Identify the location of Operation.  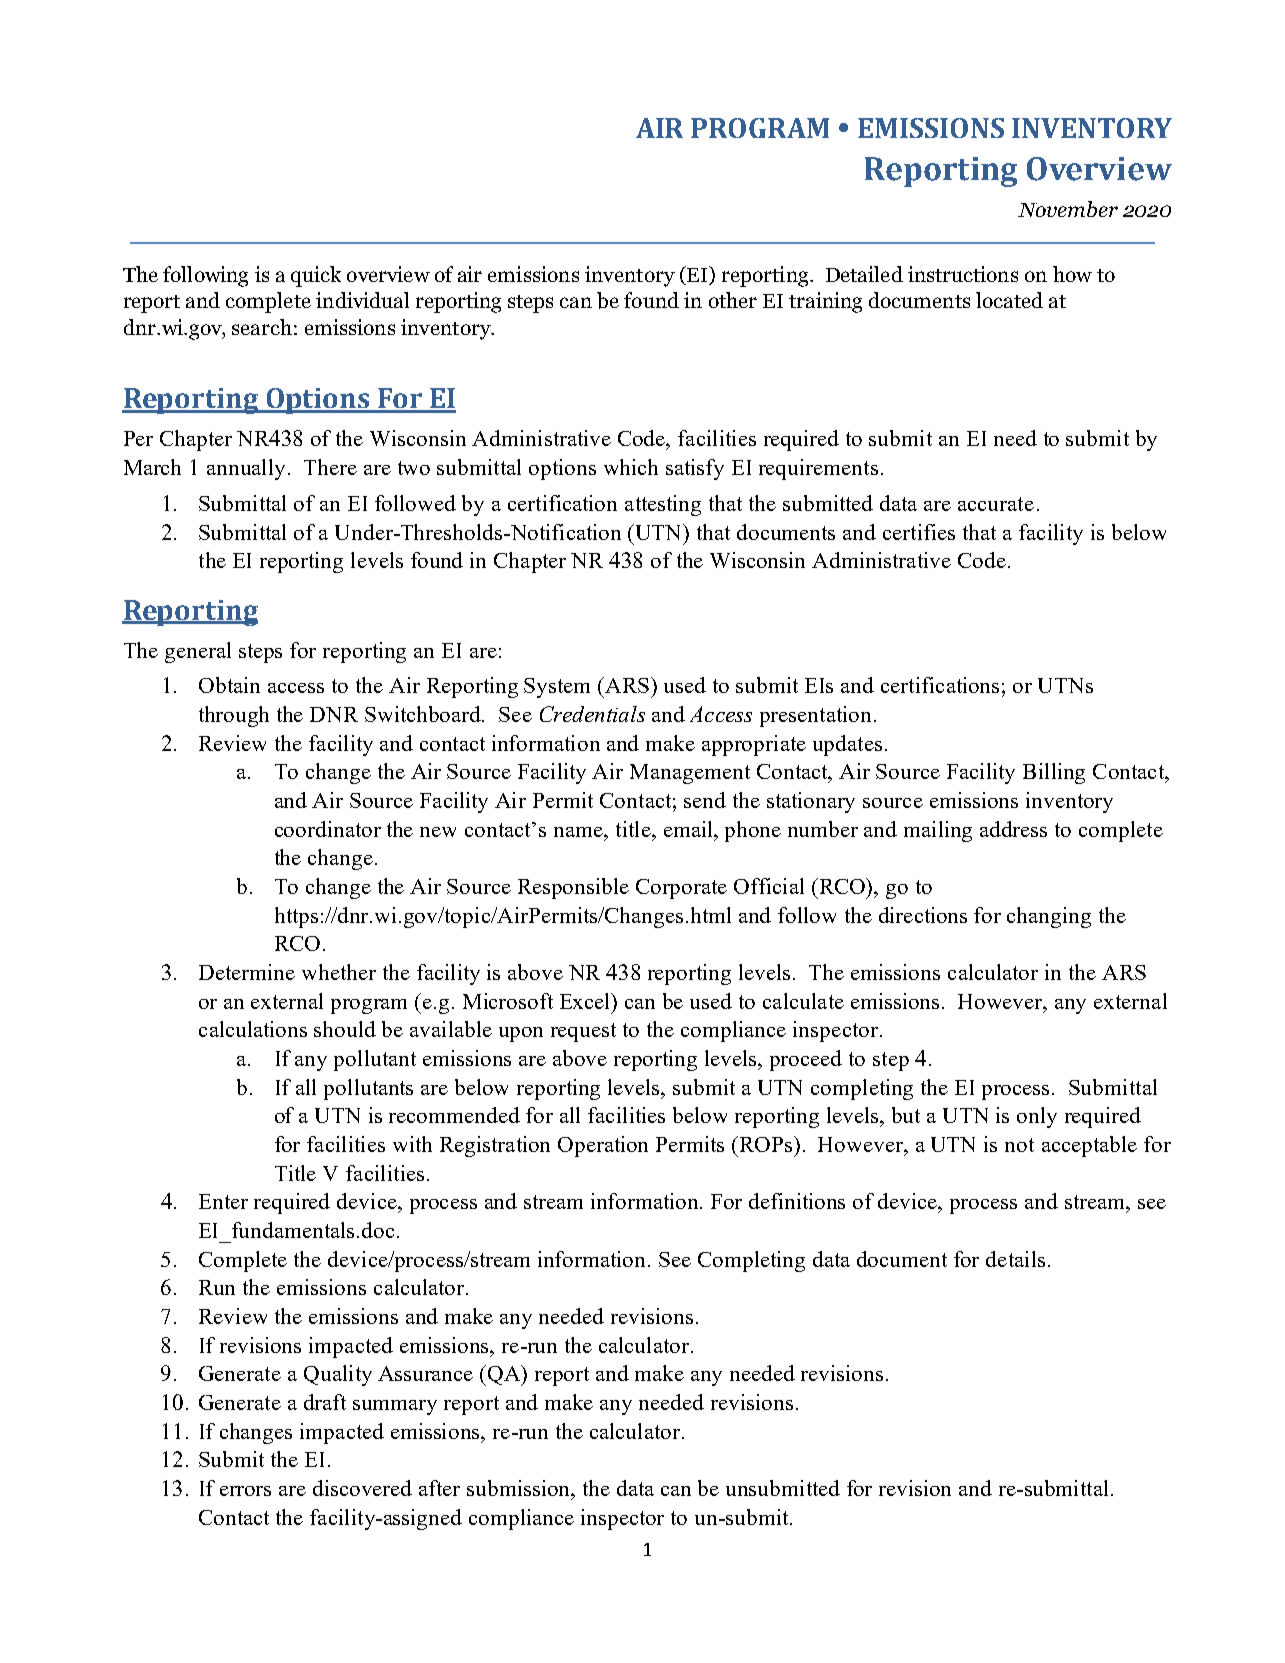
(603, 1146).
